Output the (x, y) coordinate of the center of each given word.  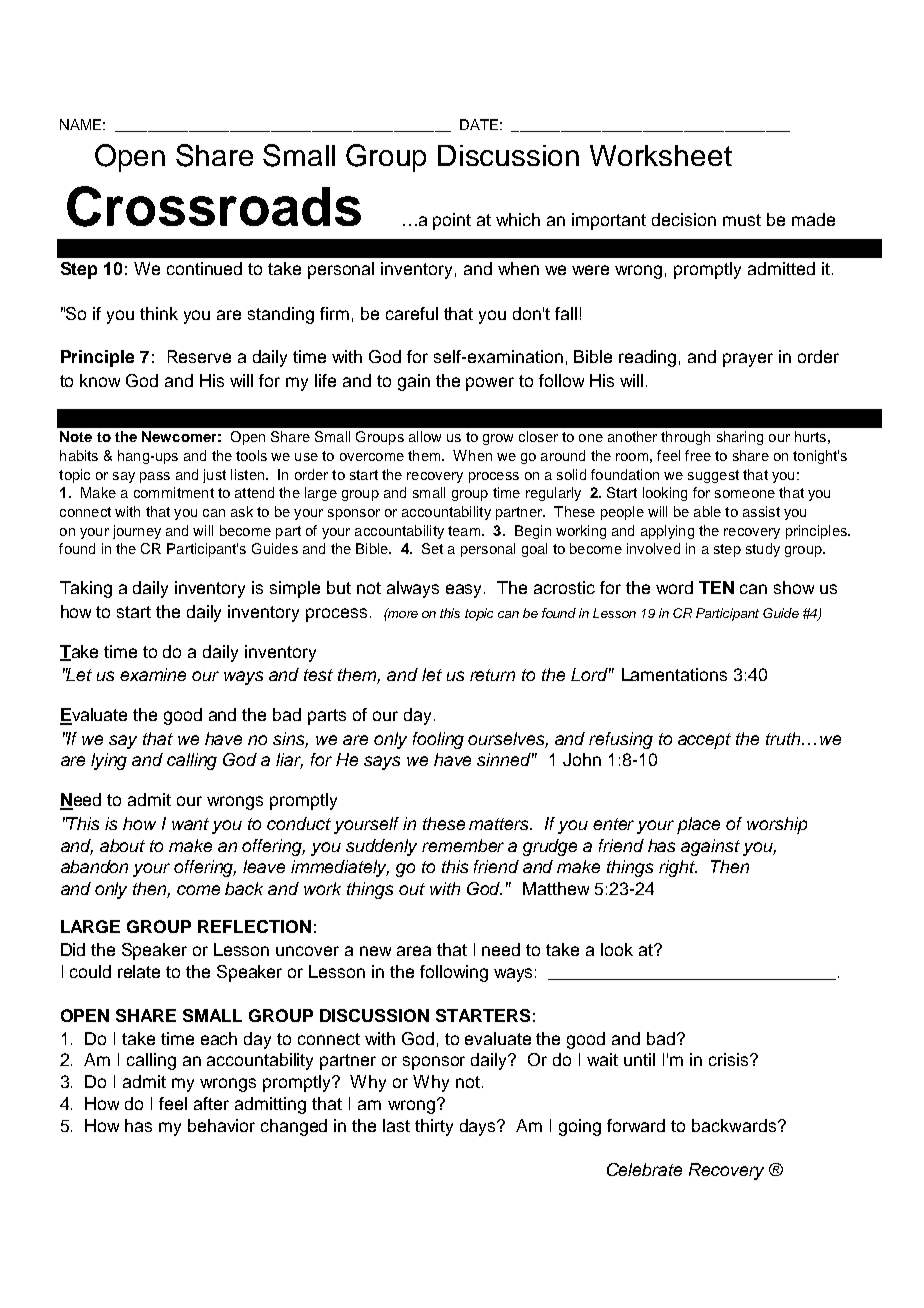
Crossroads (214, 206)
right (678, 868)
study (763, 550)
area (414, 951)
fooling (438, 740)
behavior (221, 1125)
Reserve (199, 356)
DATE (479, 124)
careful (412, 313)
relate (139, 971)
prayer (748, 360)
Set (432, 548)
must (742, 220)
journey (137, 532)
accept (704, 741)
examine (153, 674)
